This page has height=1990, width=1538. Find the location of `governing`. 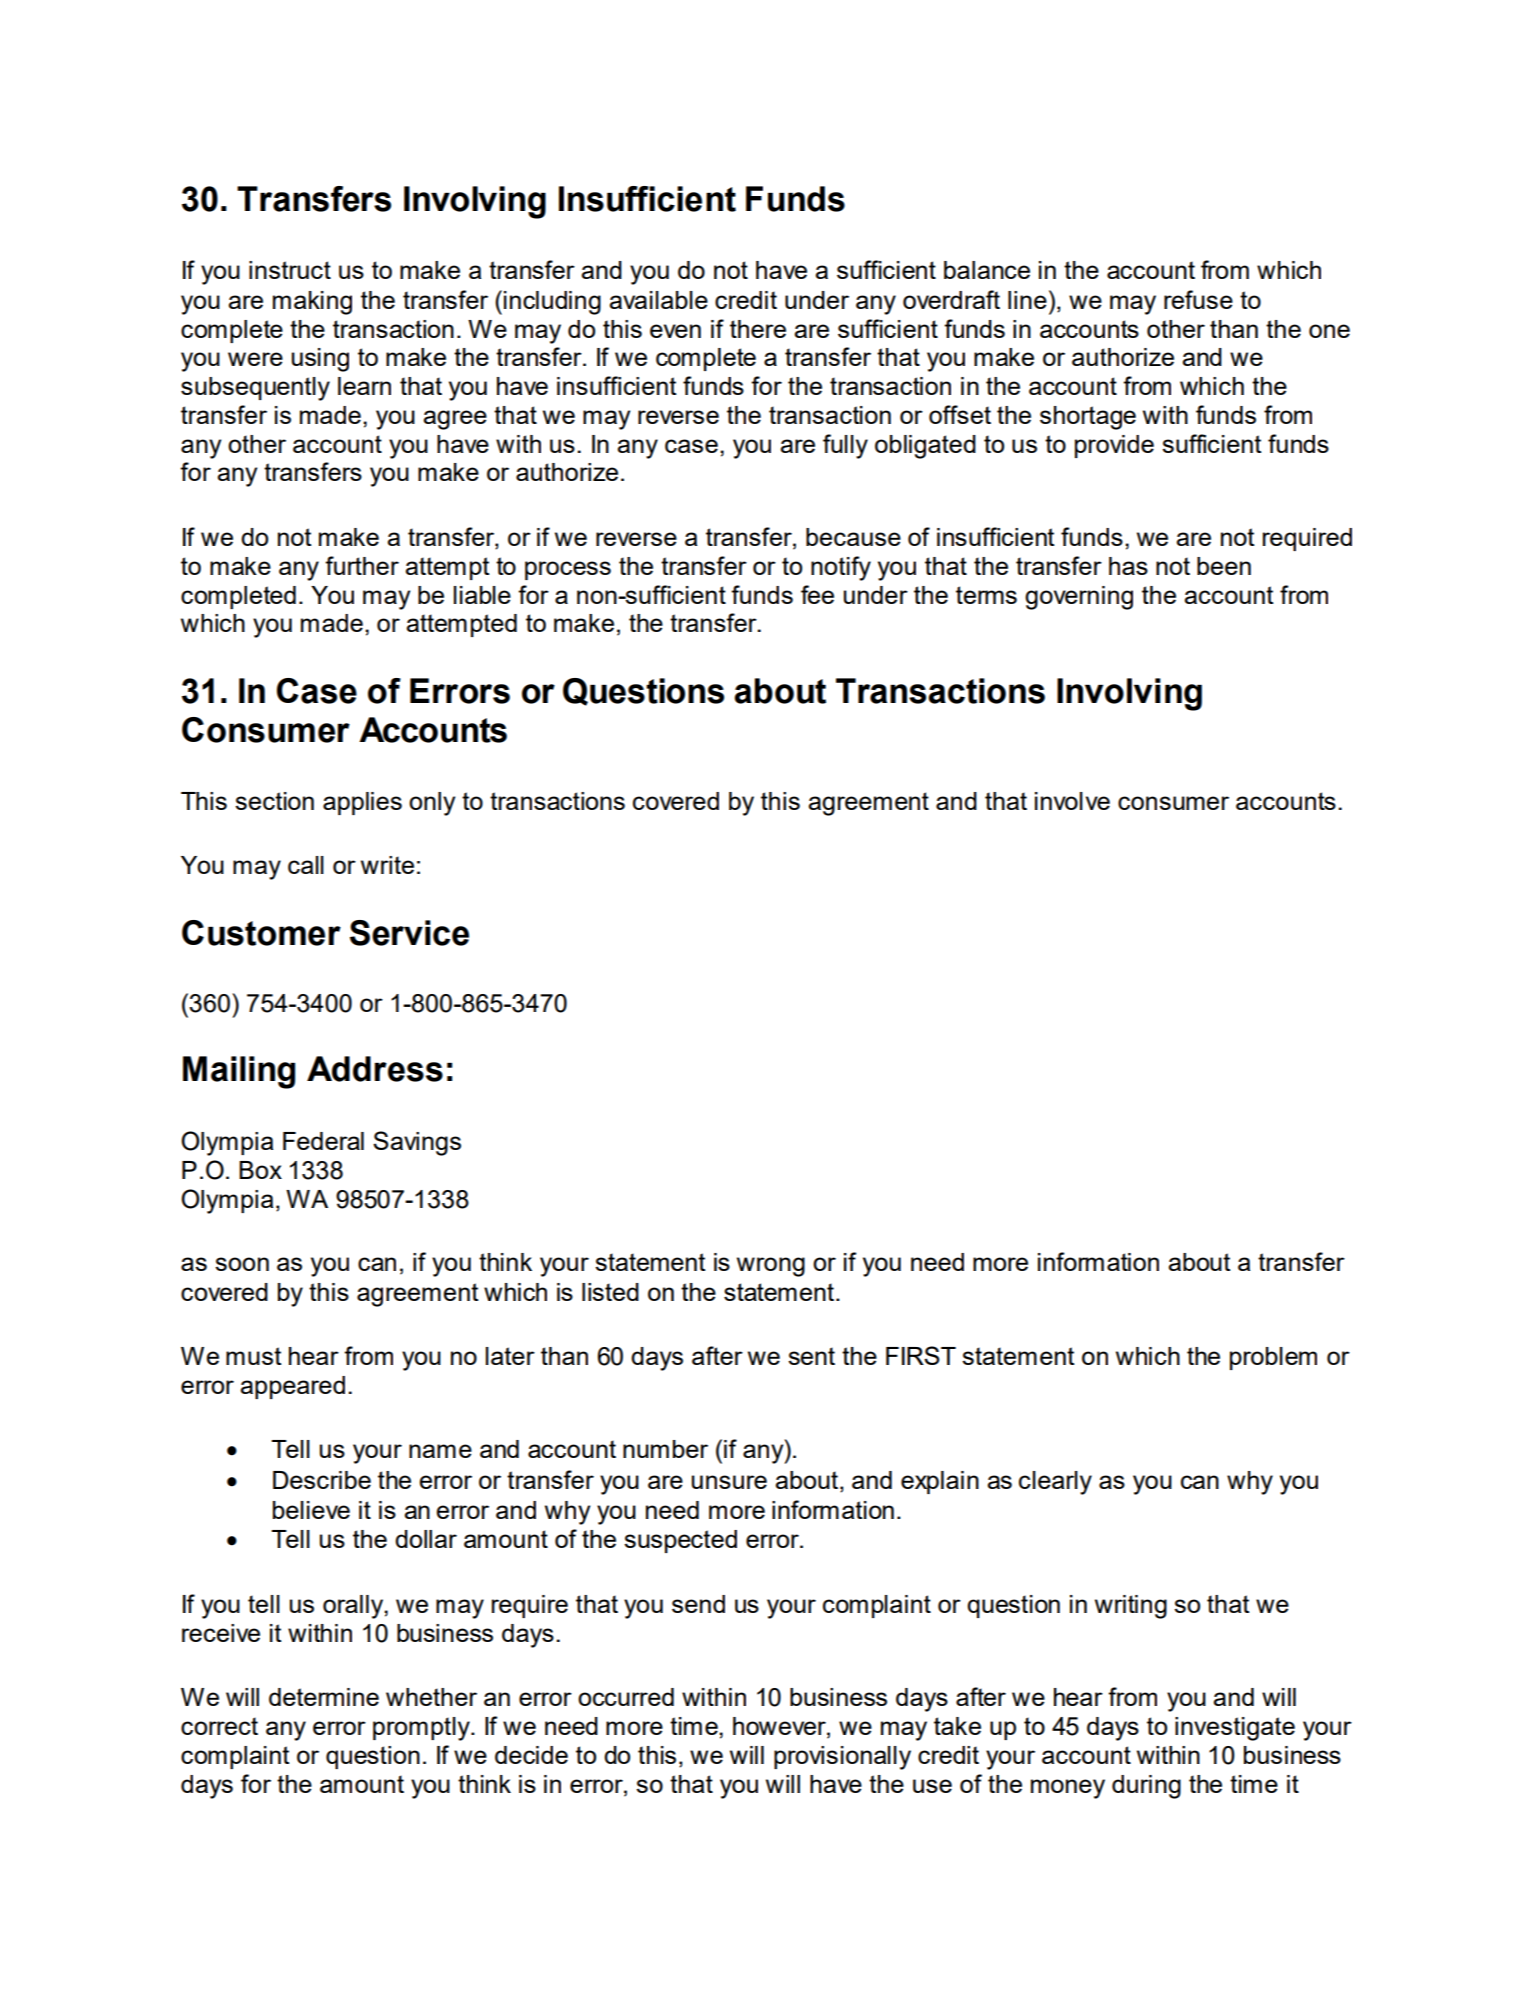

governing is located at coordinates (1079, 598).
